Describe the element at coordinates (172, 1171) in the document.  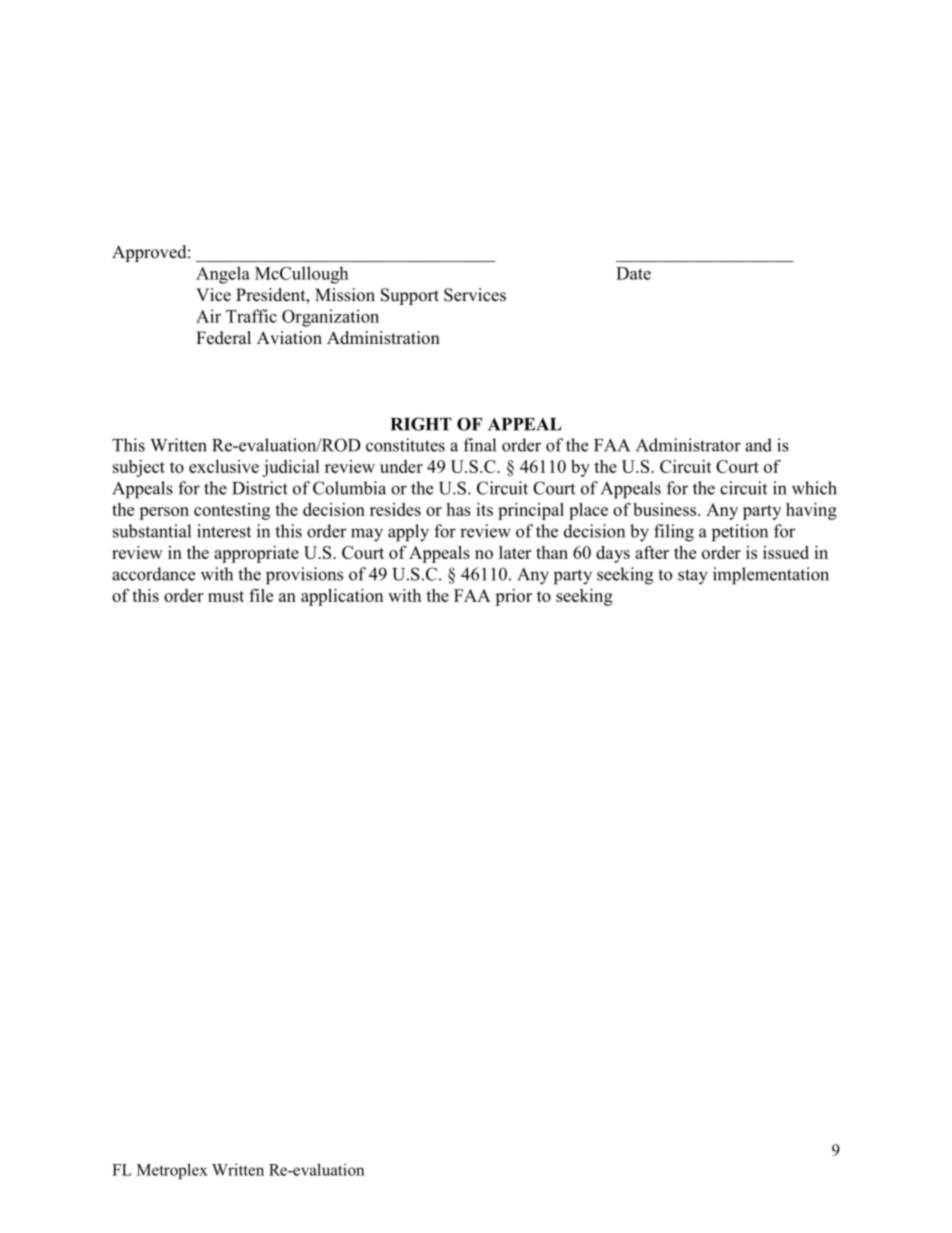
I see `Metroplex` at that location.
